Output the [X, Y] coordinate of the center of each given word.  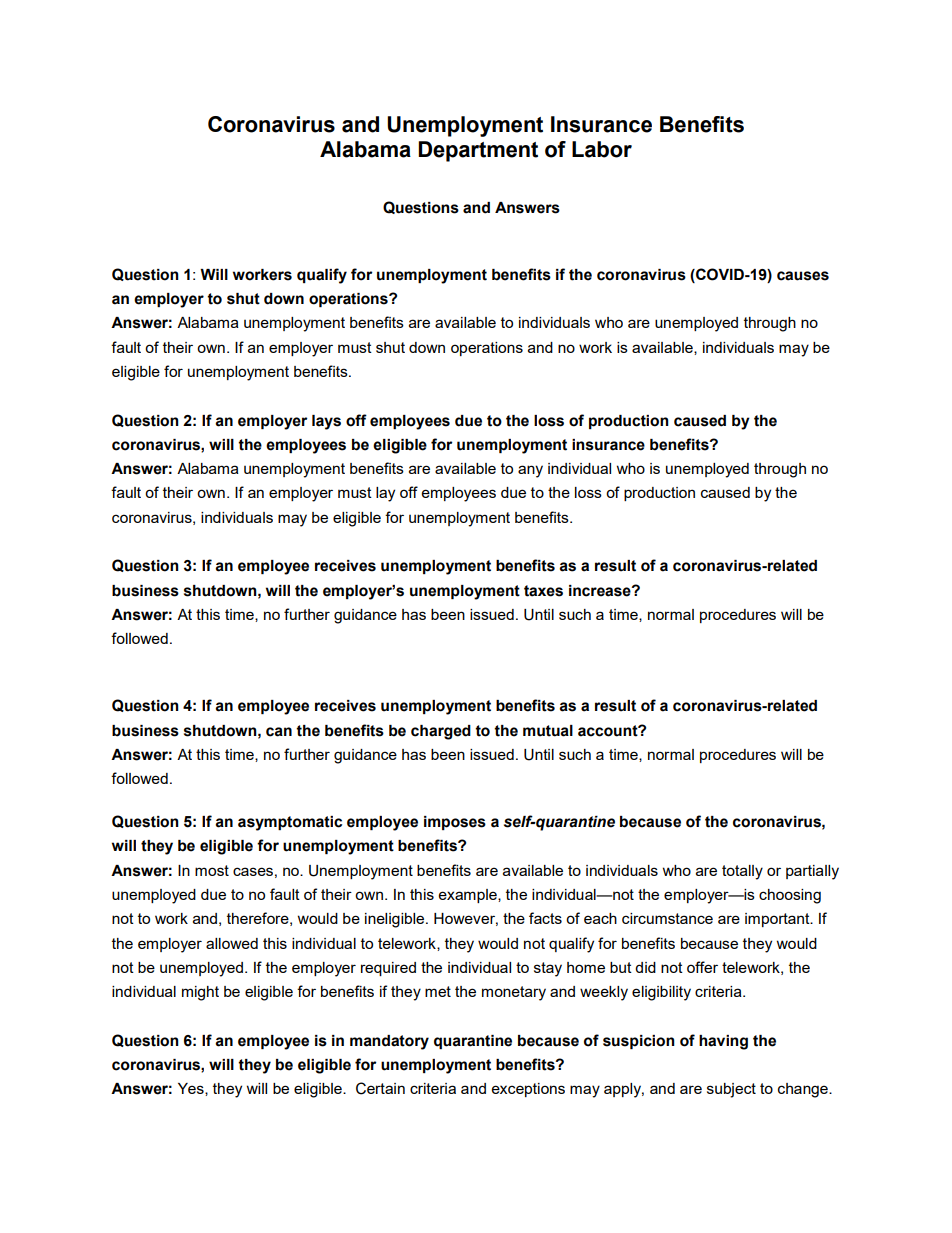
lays [326, 422]
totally [742, 872]
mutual [548, 731]
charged [441, 732]
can [279, 732]
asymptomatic [290, 823]
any [530, 471]
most [212, 870]
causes [803, 276]
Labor [602, 149]
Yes [192, 1089]
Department [478, 151]
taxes [543, 591]
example [469, 896]
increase [601, 591]
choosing [790, 896]
